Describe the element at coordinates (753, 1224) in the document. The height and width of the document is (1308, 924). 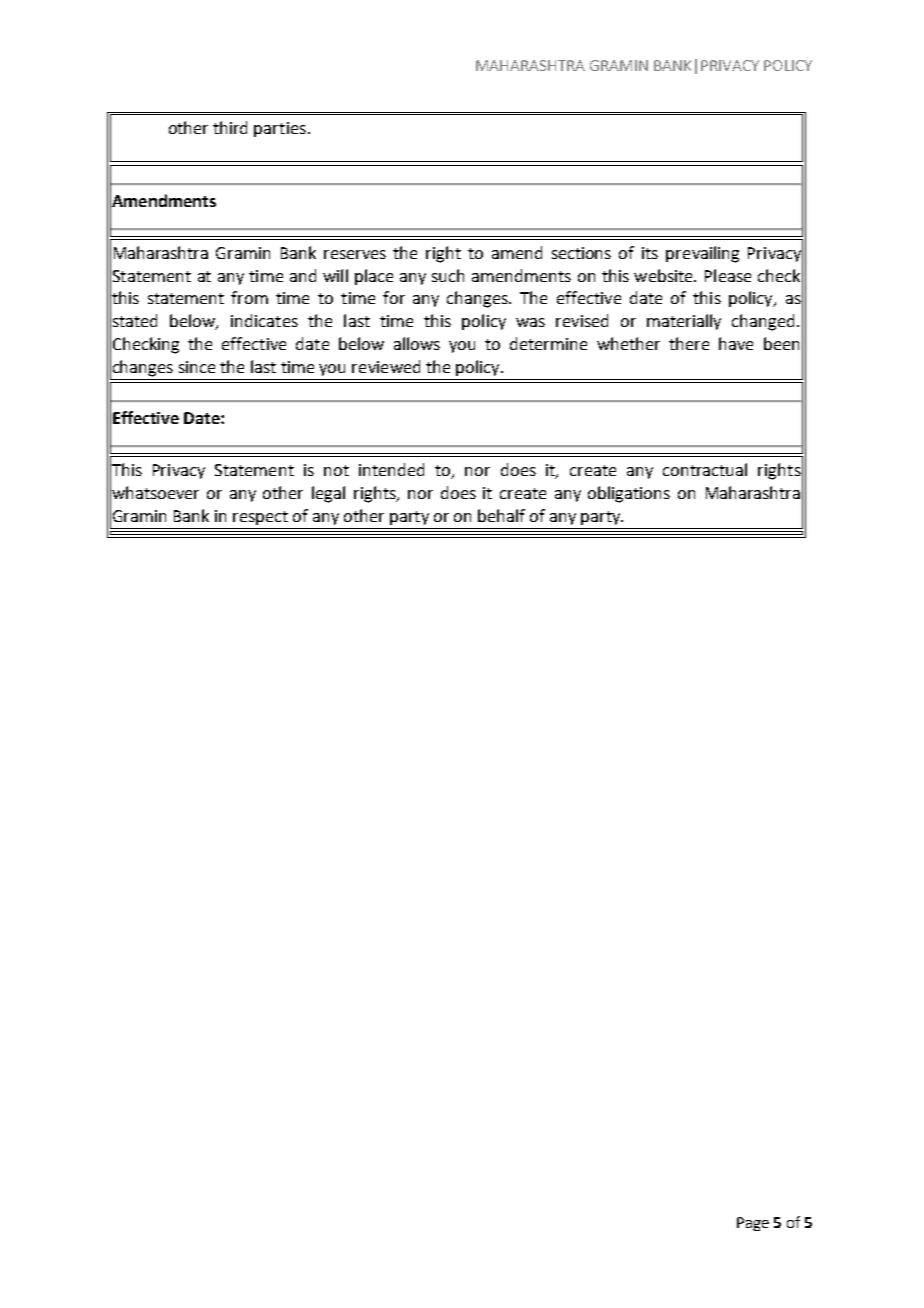
I see `Page` at that location.
